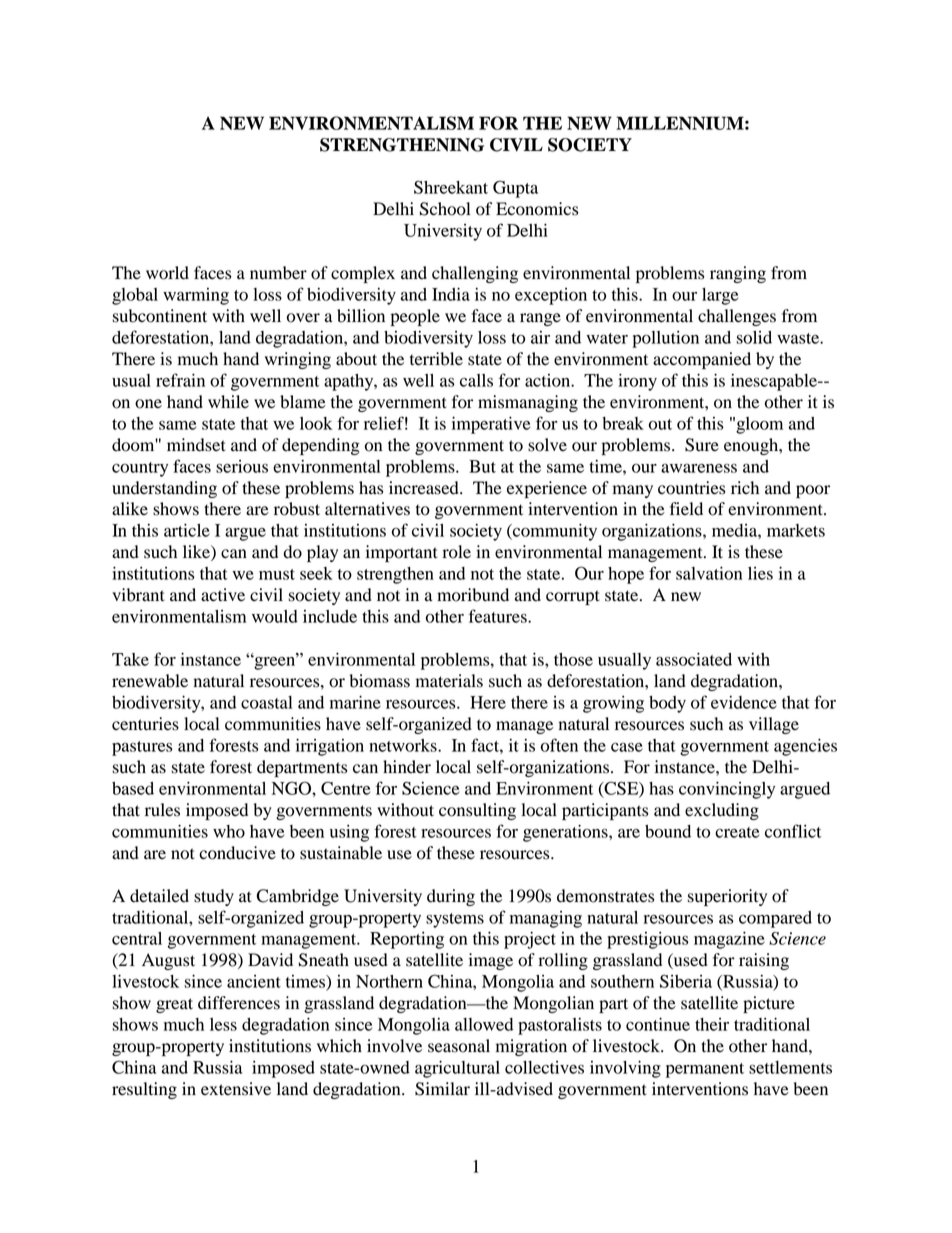 The height and width of the document is (1233, 952). What do you see at coordinates (705, 1070) in the document?
I see `permanent` at bounding box center [705, 1070].
